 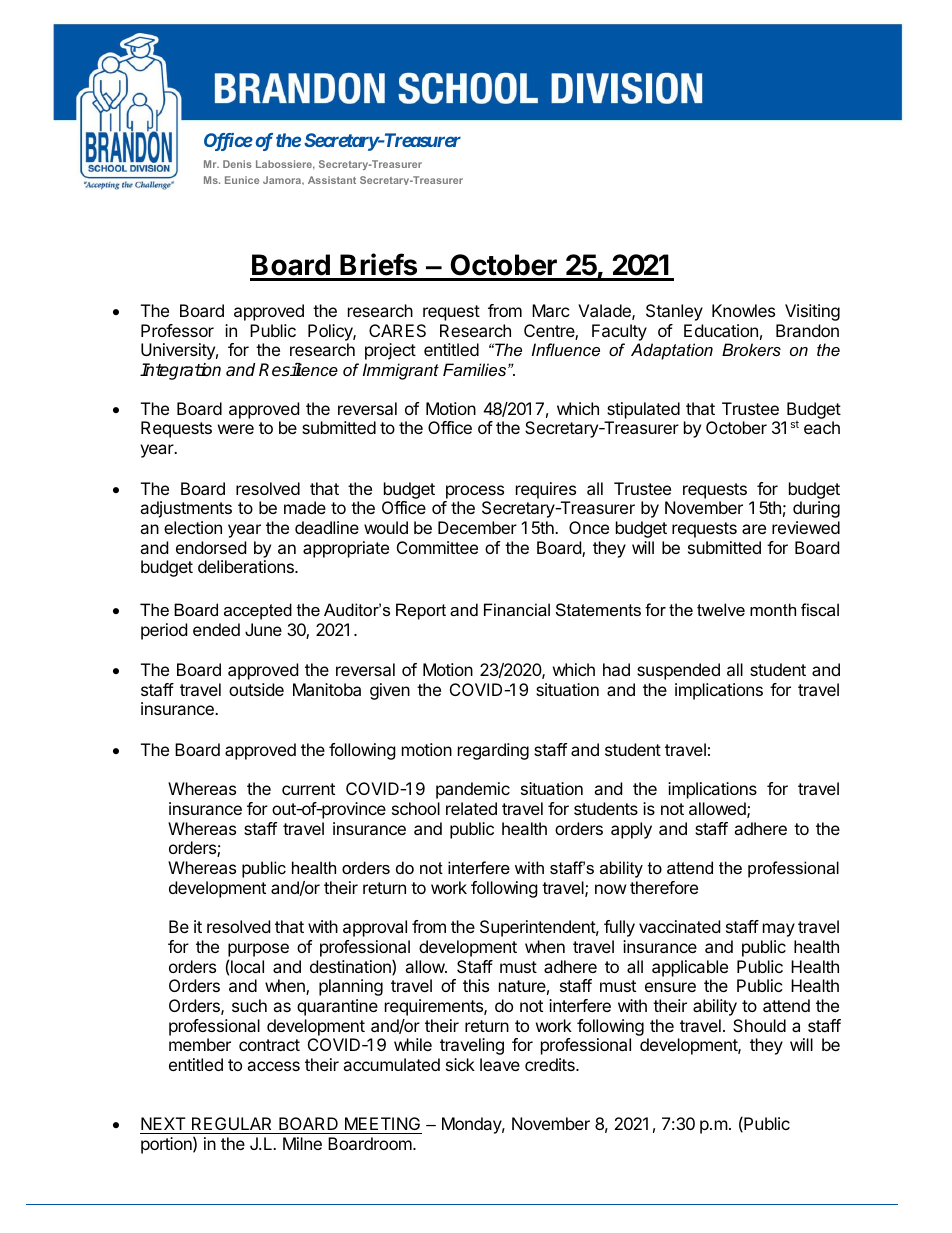 What do you see at coordinates (242, 180) in the screenshot?
I see `Eunice` at bounding box center [242, 180].
